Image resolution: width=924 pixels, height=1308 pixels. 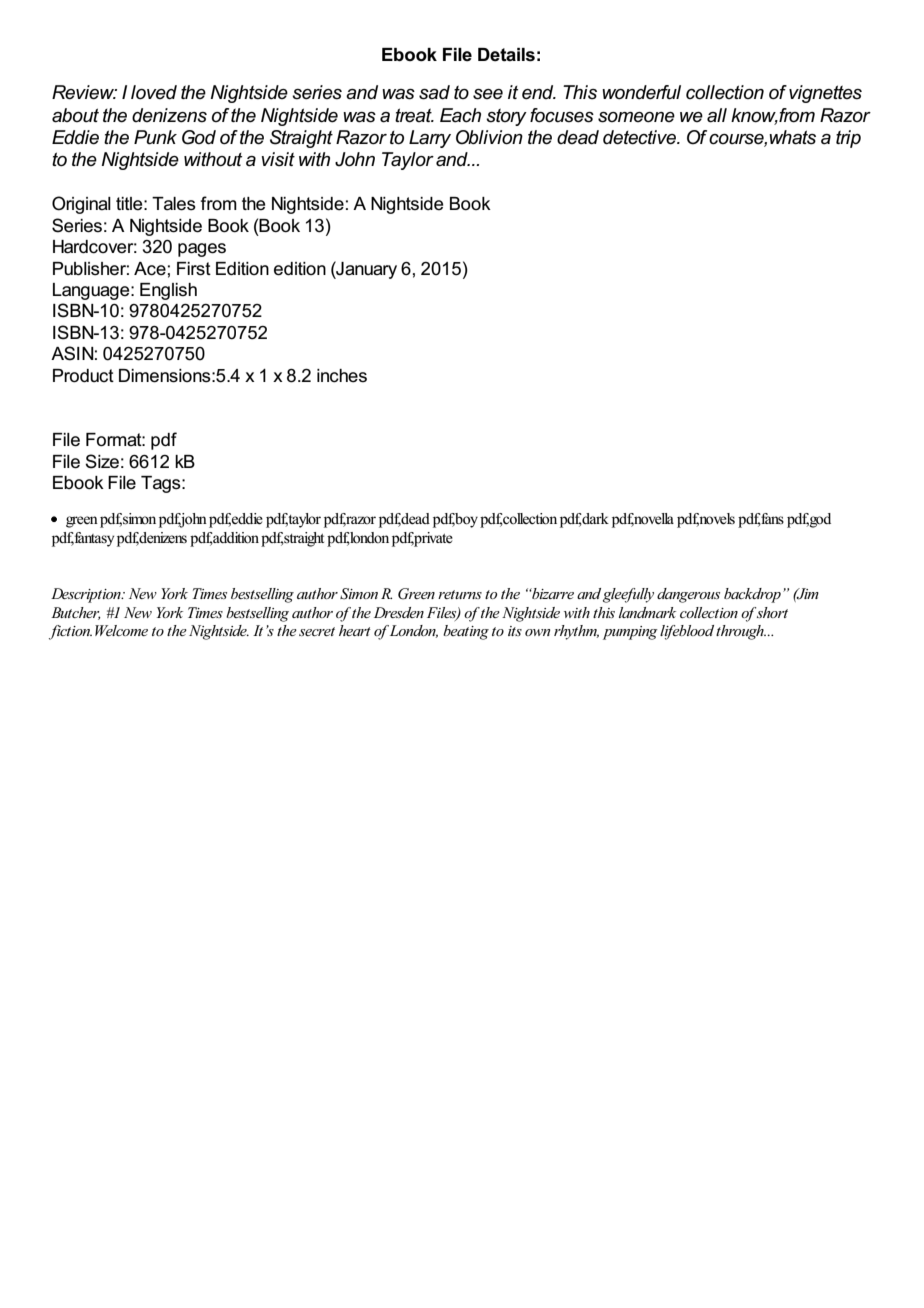 What do you see at coordinates (434, 92) in the screenshot?
I see `sad` at bounding box center [434, 92].
